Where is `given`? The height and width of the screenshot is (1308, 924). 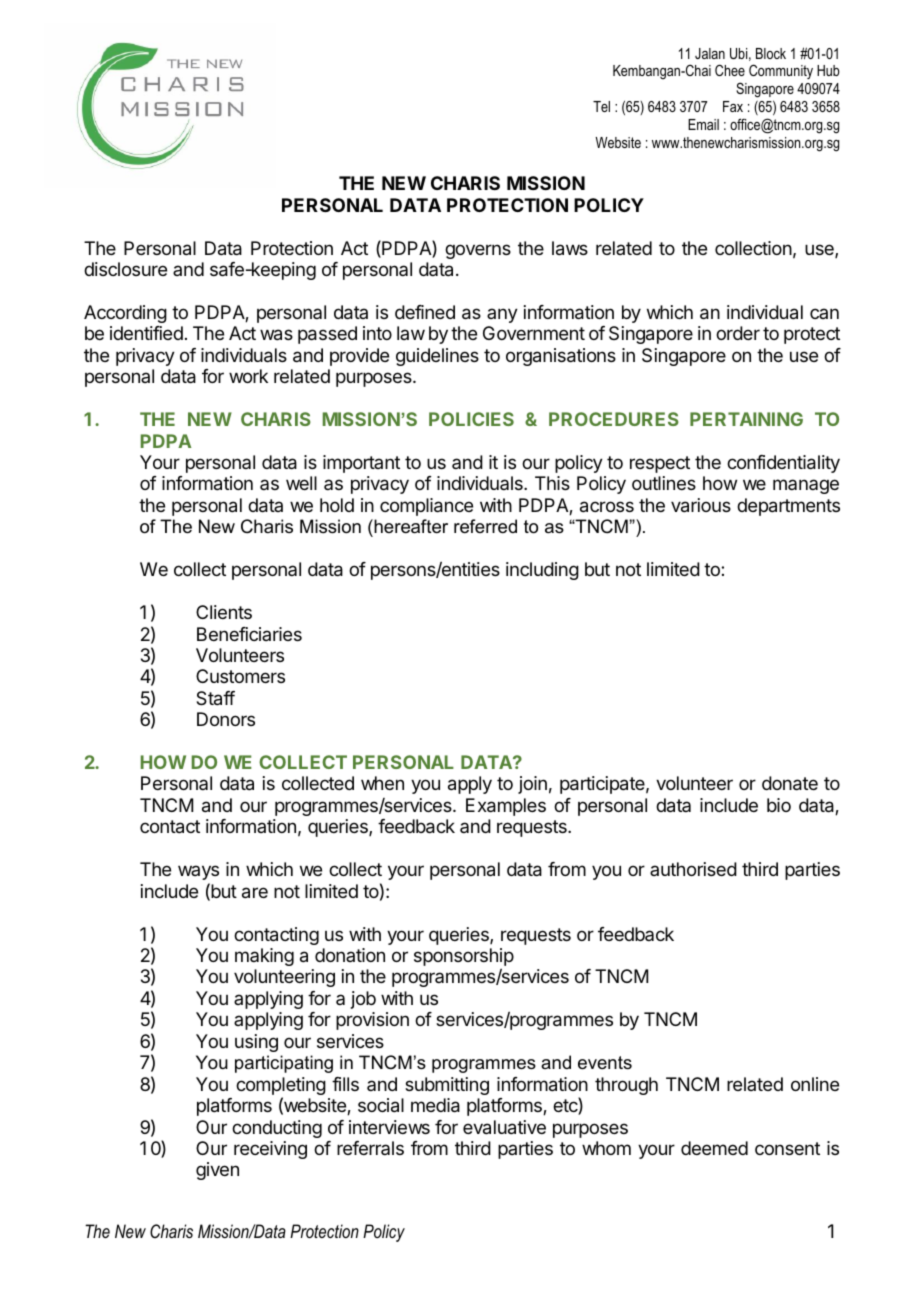 given is located at coordinates (217, 1171).
